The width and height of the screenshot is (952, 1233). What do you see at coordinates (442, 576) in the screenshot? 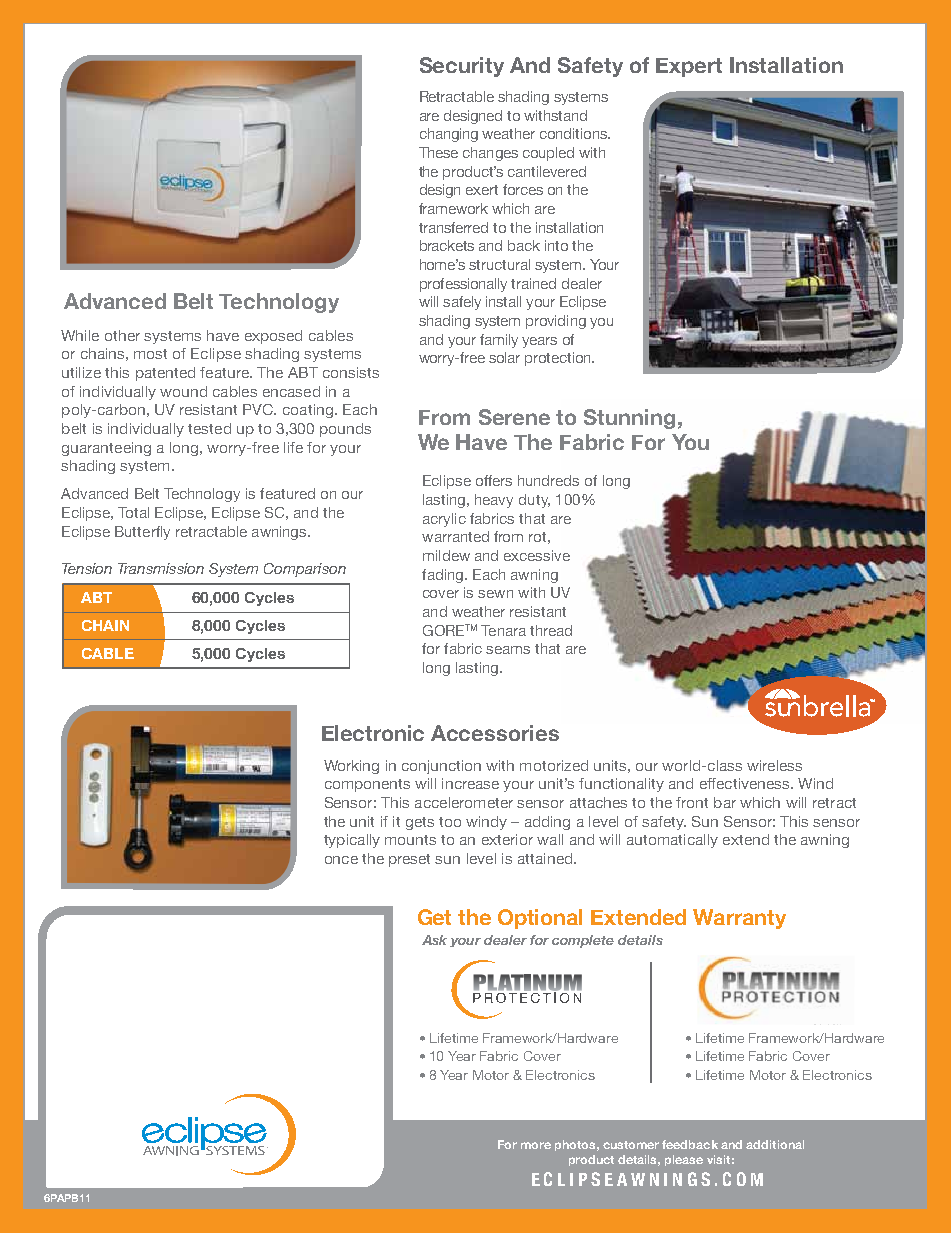
I see `fading` at bounding box center [442, 576].
